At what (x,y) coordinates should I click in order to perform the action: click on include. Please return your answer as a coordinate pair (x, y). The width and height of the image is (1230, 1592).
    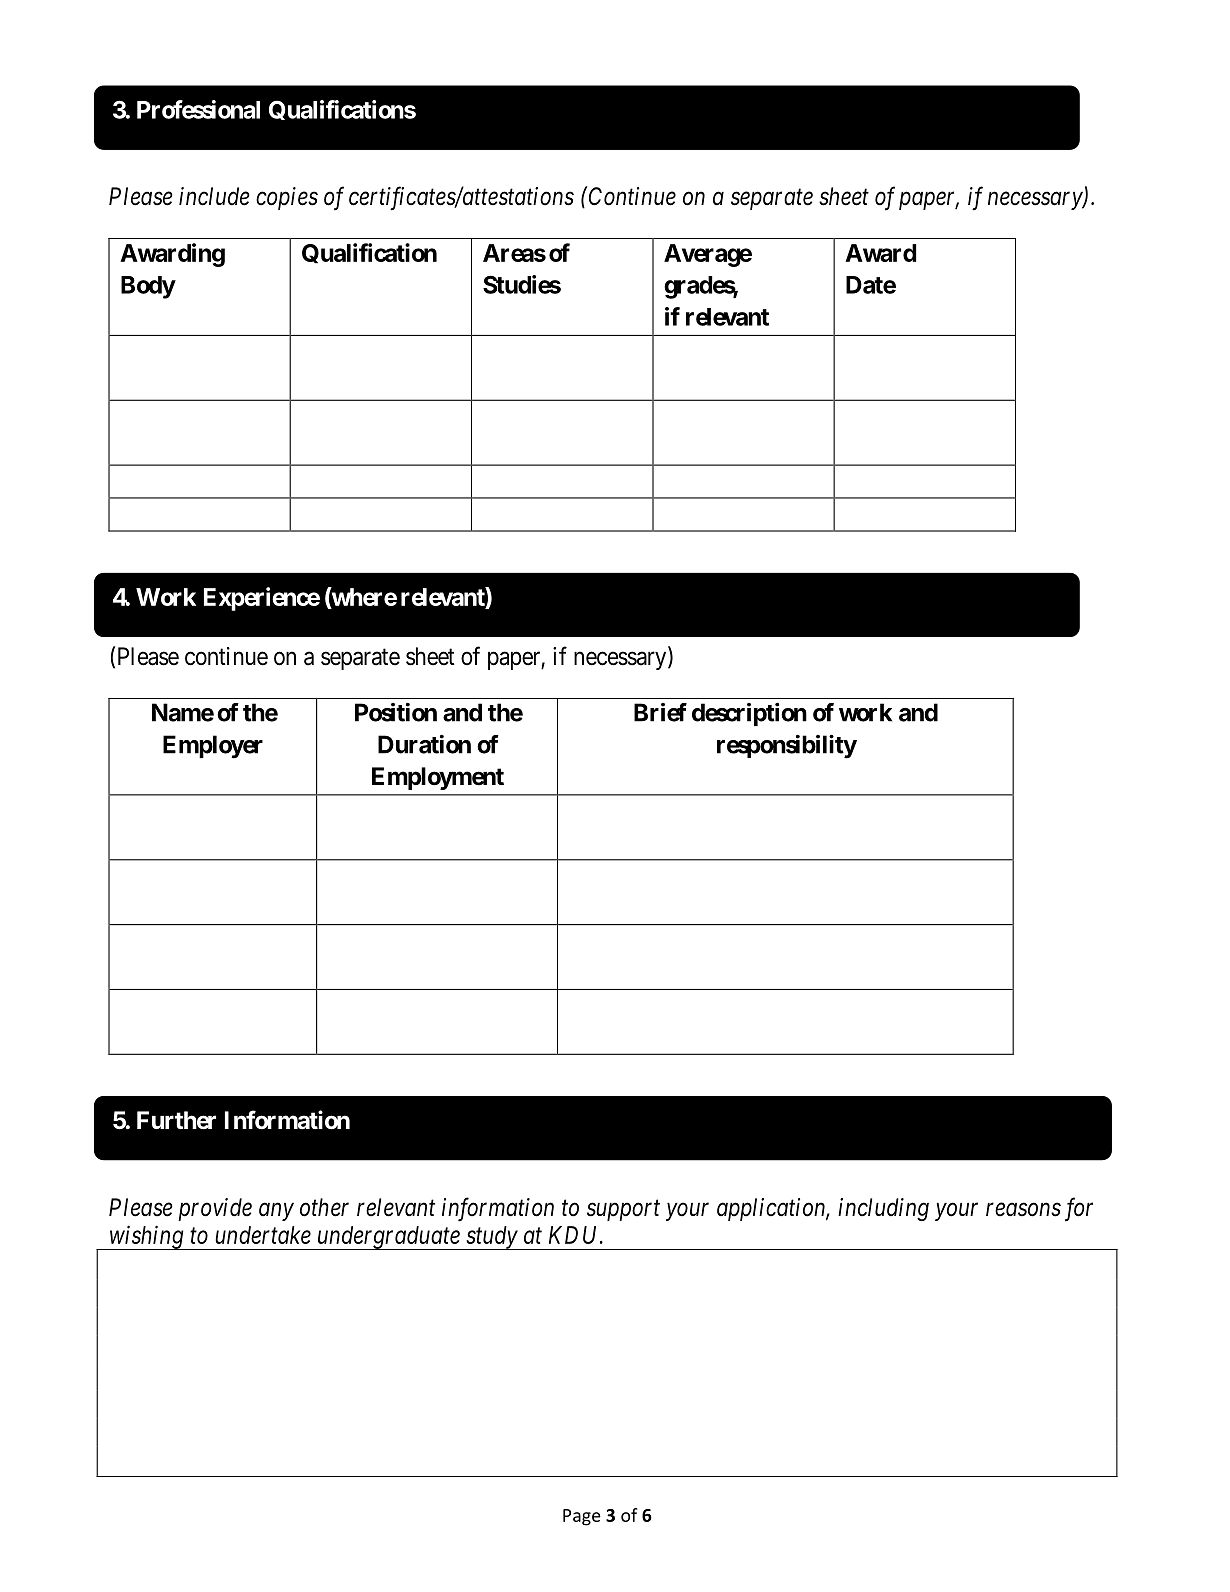
    Looking at the image, I should click on (214, 196).
